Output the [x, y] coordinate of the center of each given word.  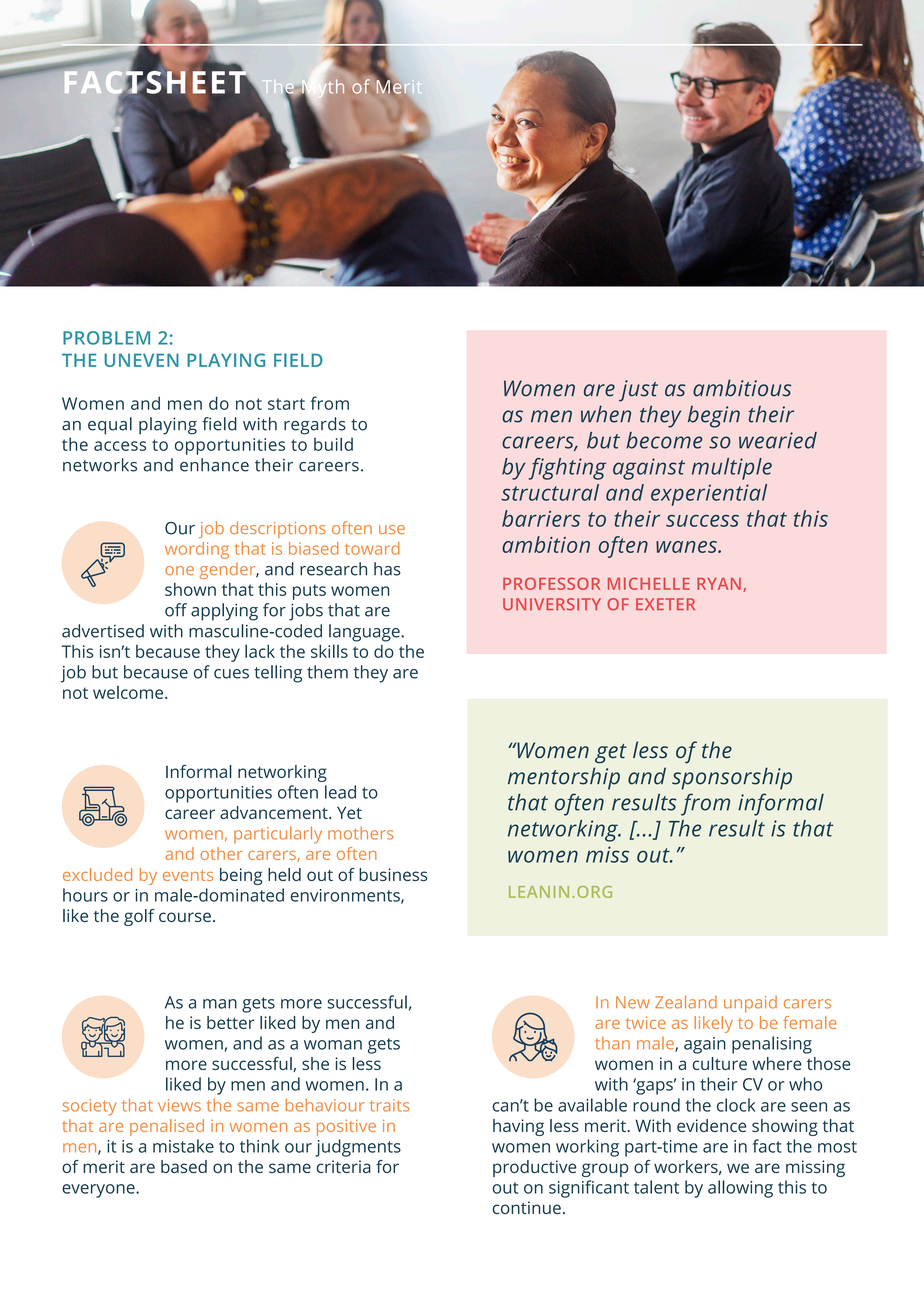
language [365, 633]
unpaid [750, 1004]
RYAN [719, 584]
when [606, 414]
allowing [740, 1189]
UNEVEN [141, 360]
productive [535, 1168]
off [176, 610]
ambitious [742, 388]
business [393, 874]
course [185, 917]
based [184, 1166]
